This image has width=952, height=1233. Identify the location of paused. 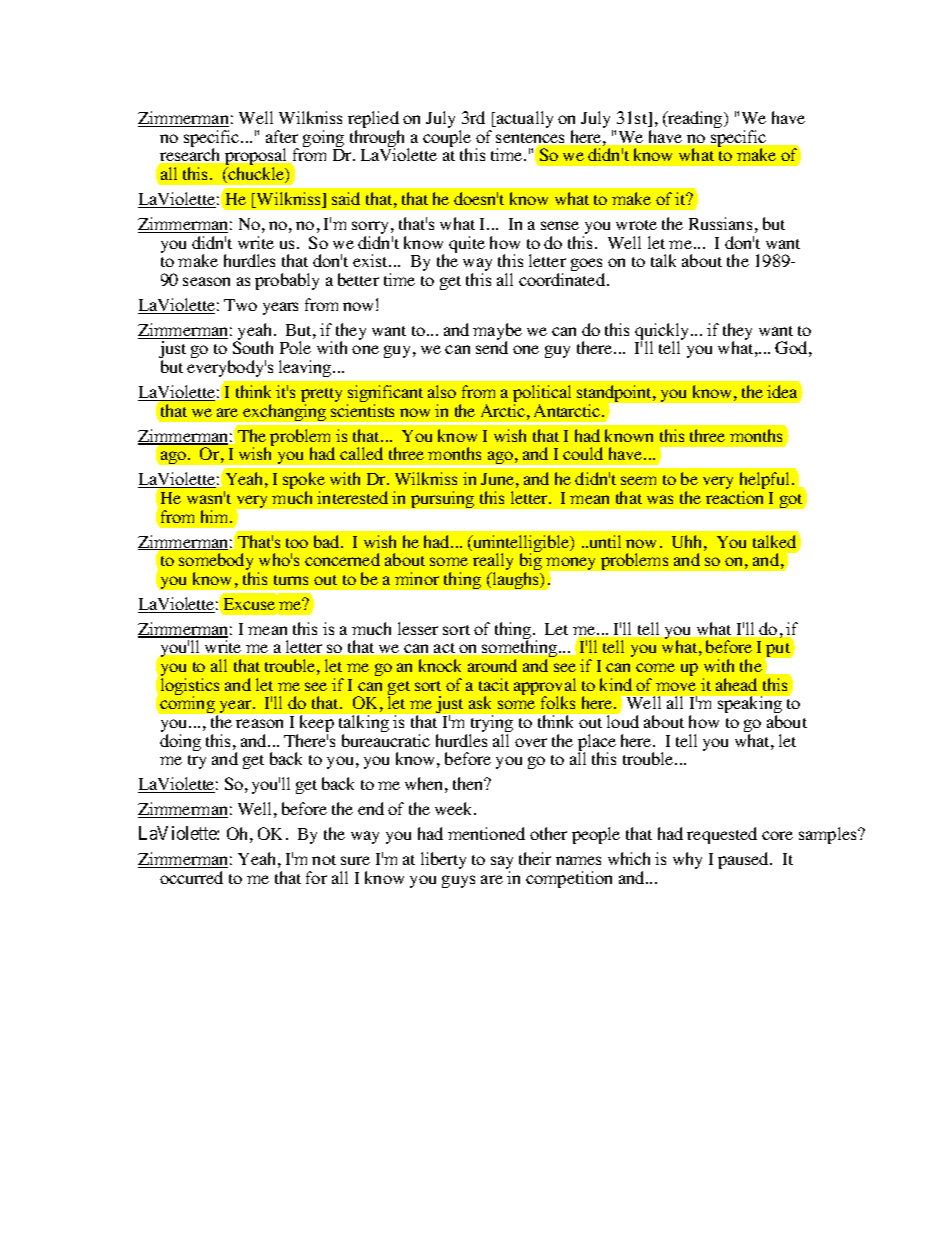
(745, 860).
